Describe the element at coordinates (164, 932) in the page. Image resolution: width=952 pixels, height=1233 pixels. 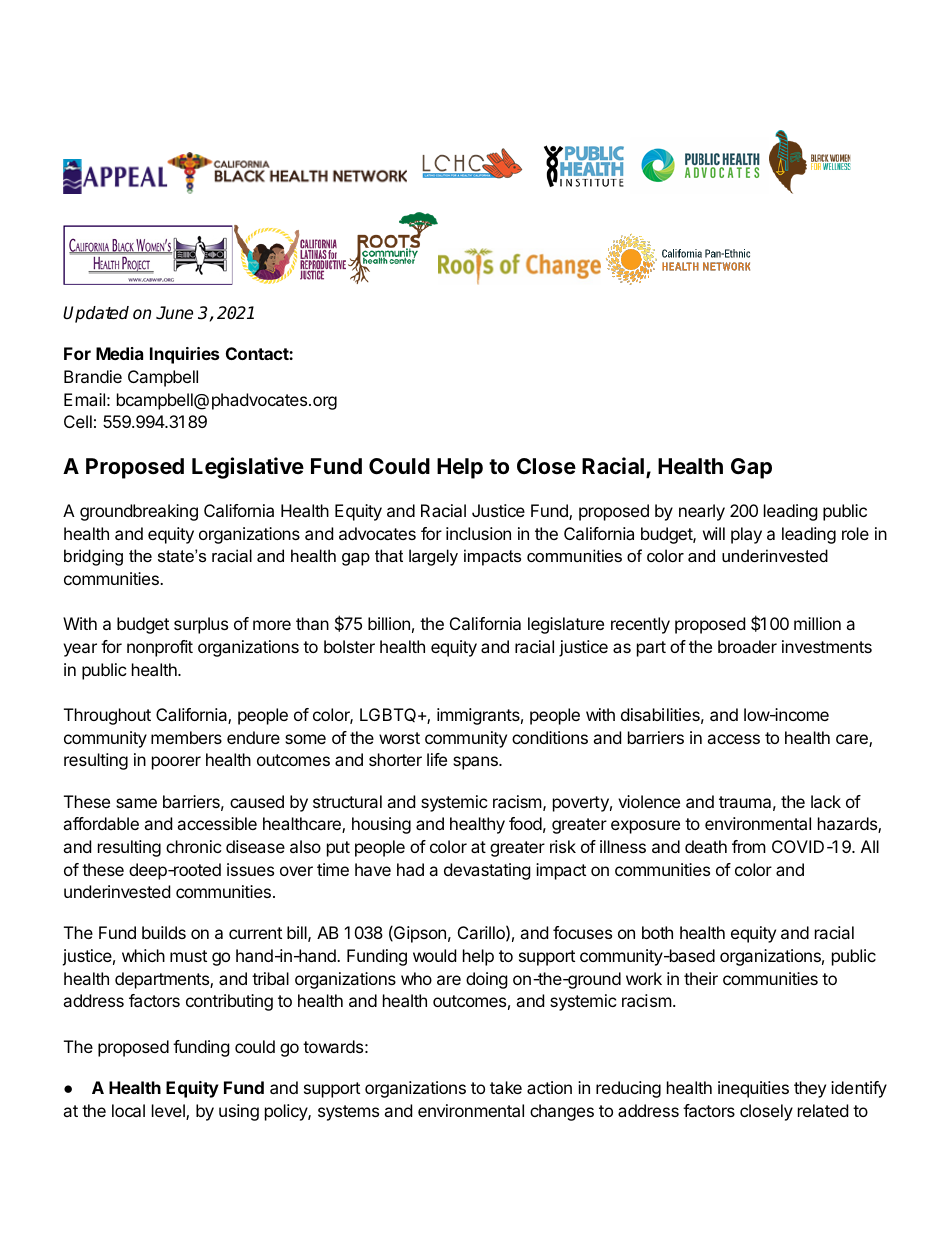
I see `builds` at that location.
